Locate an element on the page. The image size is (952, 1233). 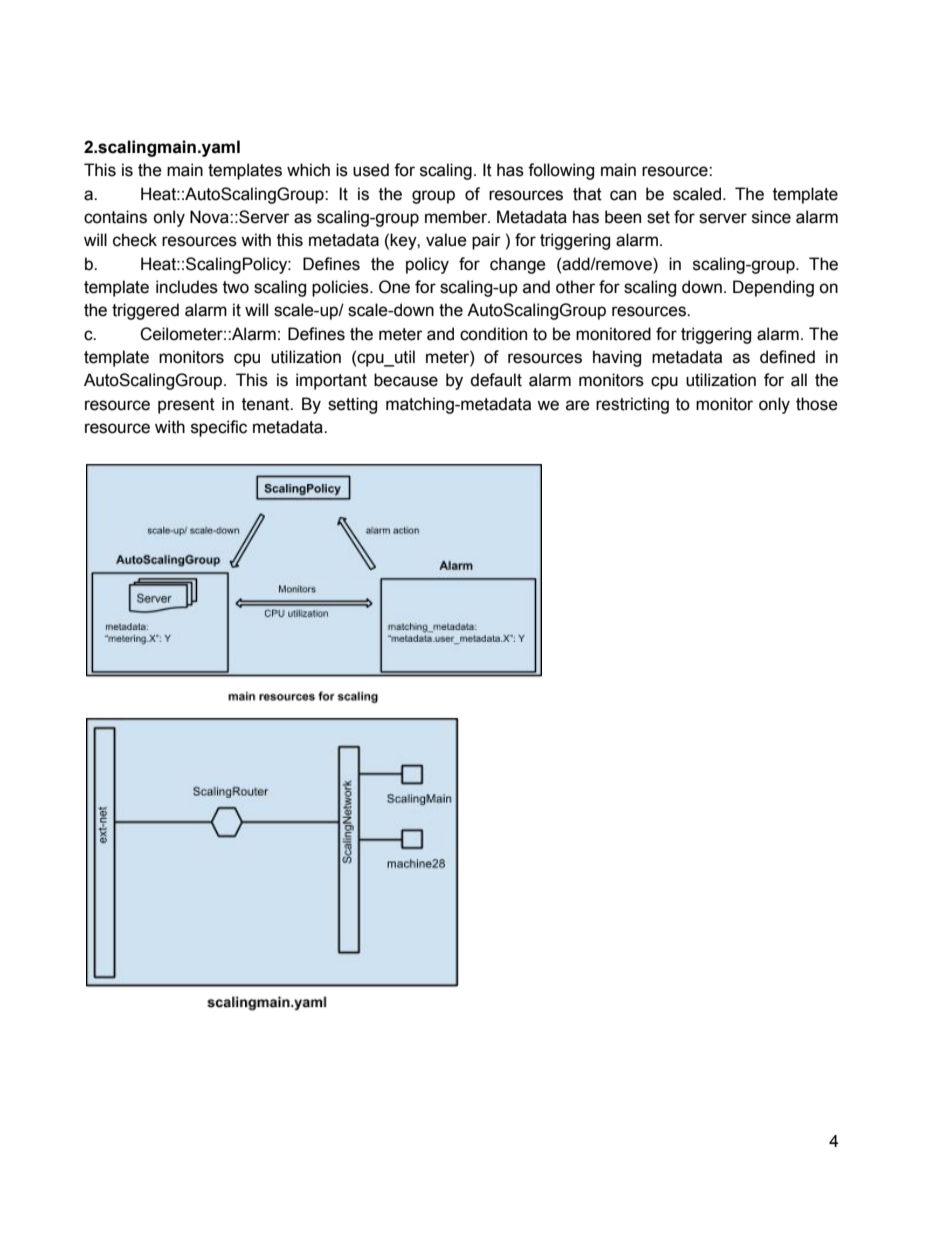
those is located at coordinates (817, 404).
